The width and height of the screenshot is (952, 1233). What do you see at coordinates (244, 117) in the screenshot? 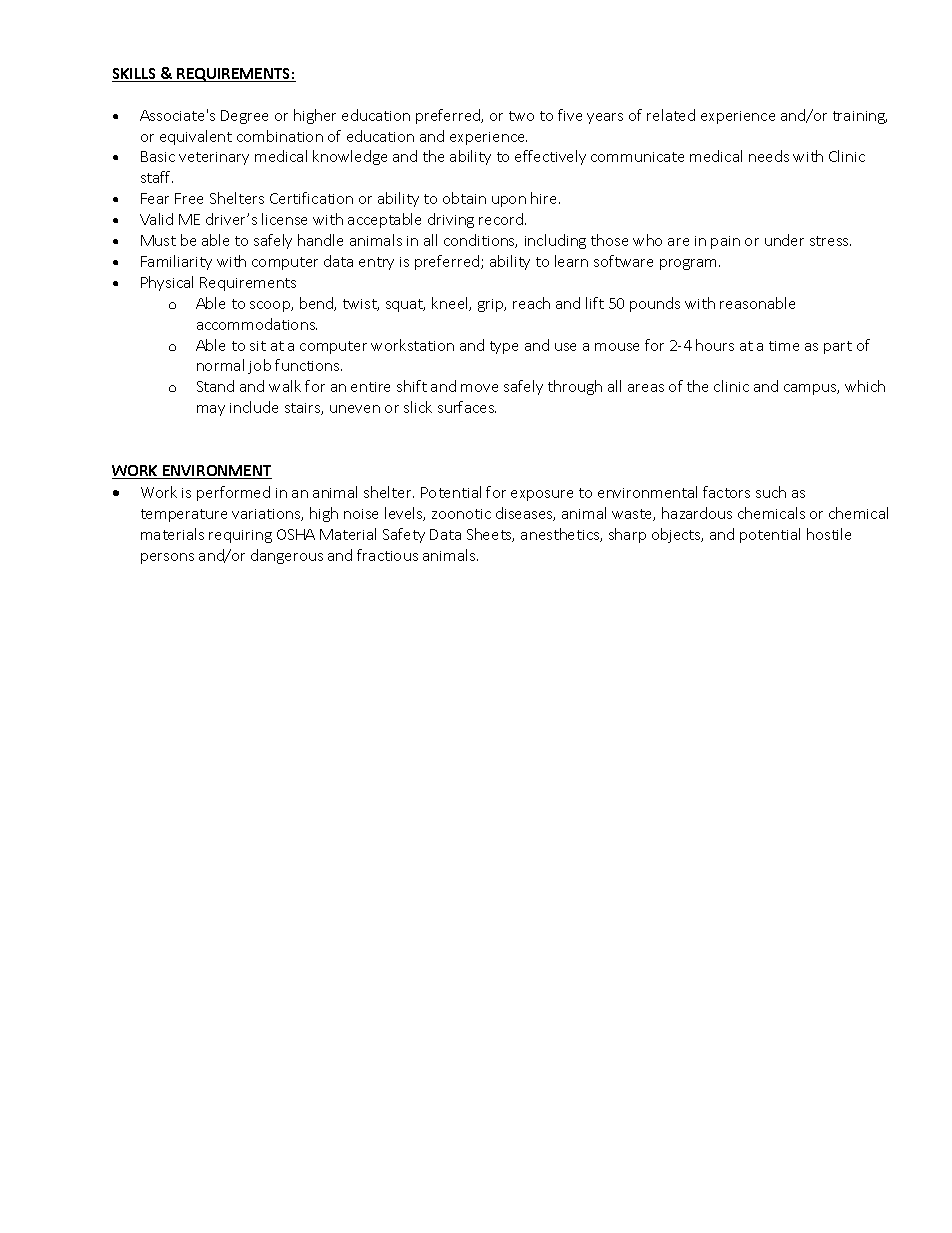
I see `Degree` at bounding box center [244, 117].
